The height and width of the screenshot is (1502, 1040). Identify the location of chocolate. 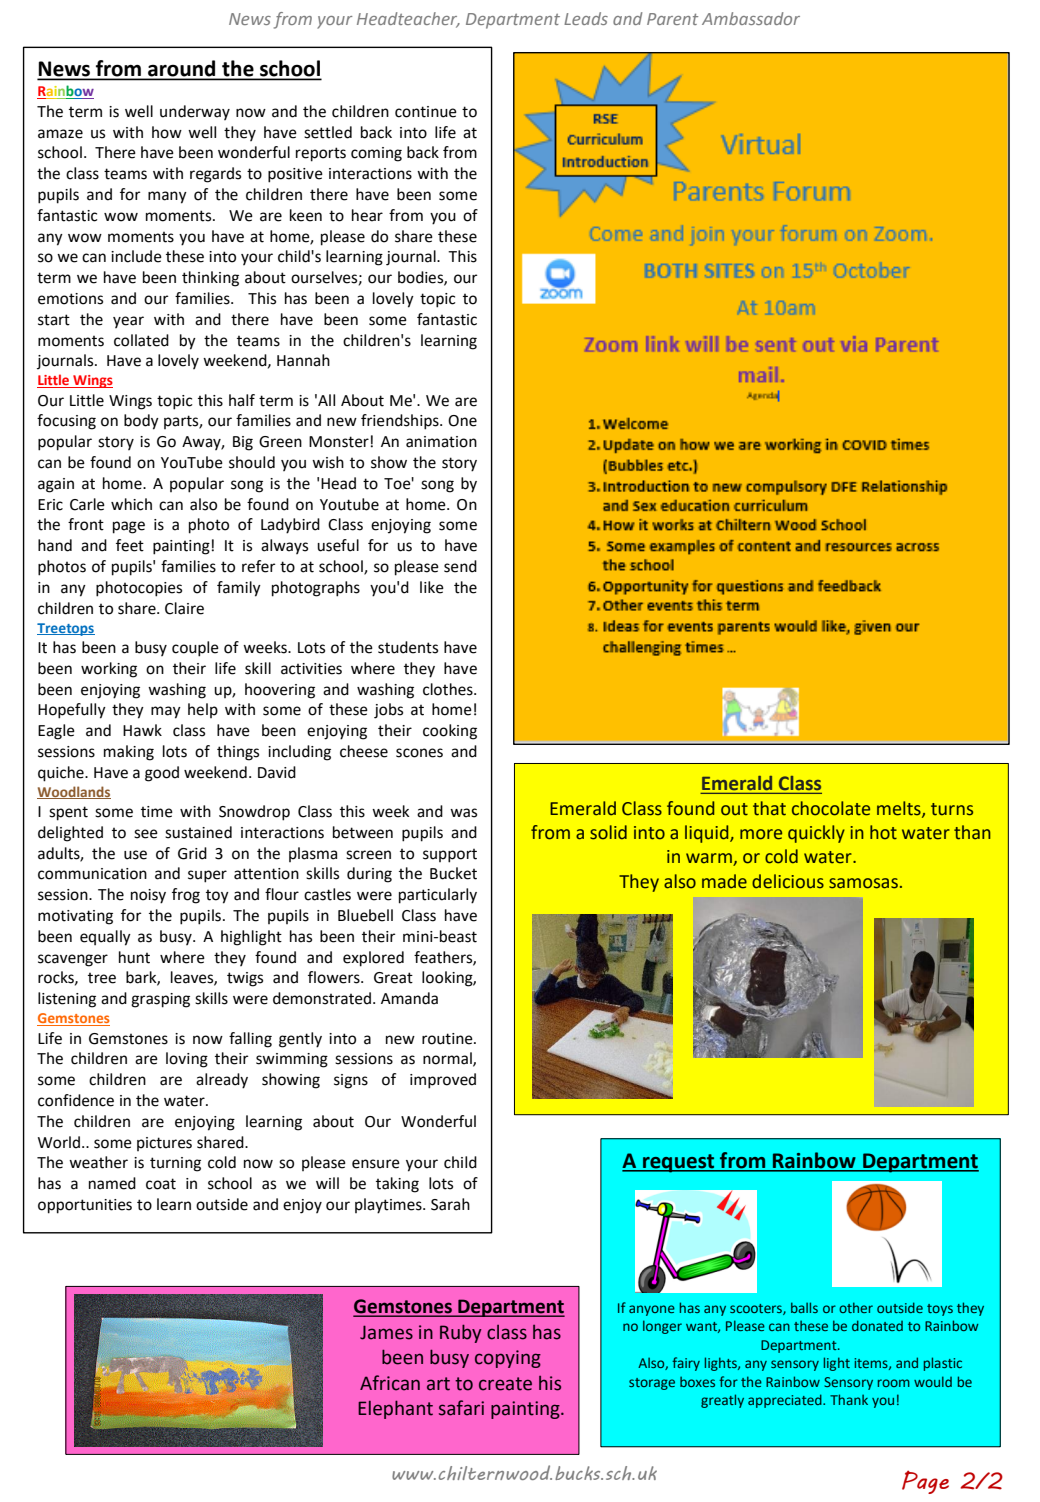
(831, 808).
